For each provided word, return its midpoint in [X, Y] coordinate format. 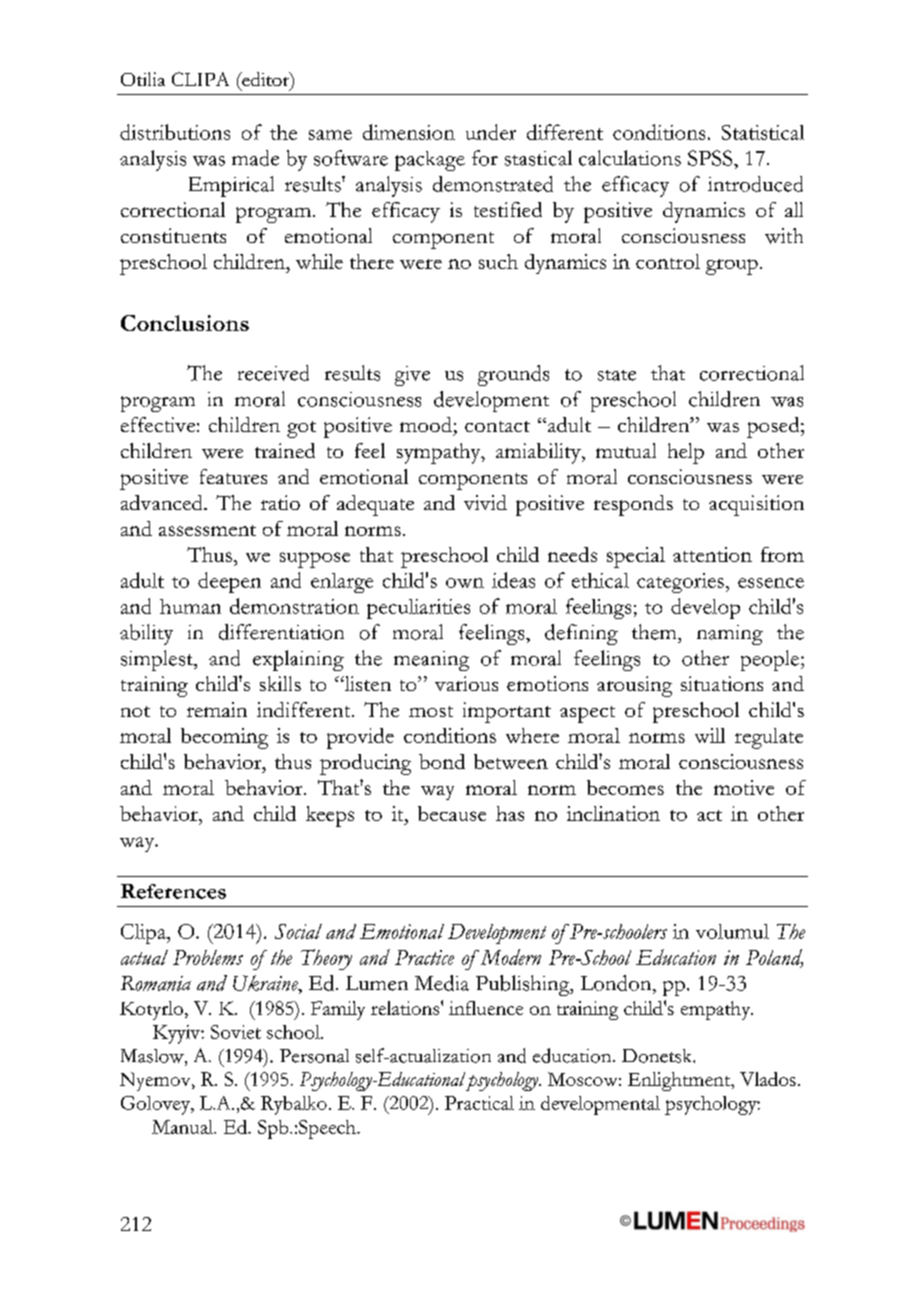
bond [442, 761]
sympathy [440, 453]
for [485, 158]
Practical [479, 1103]
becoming [224, 738]
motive [744, 787]
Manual [184, 1127]
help [686, 453]
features [233, 476]
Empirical [231, 186]
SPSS [711, 158]
